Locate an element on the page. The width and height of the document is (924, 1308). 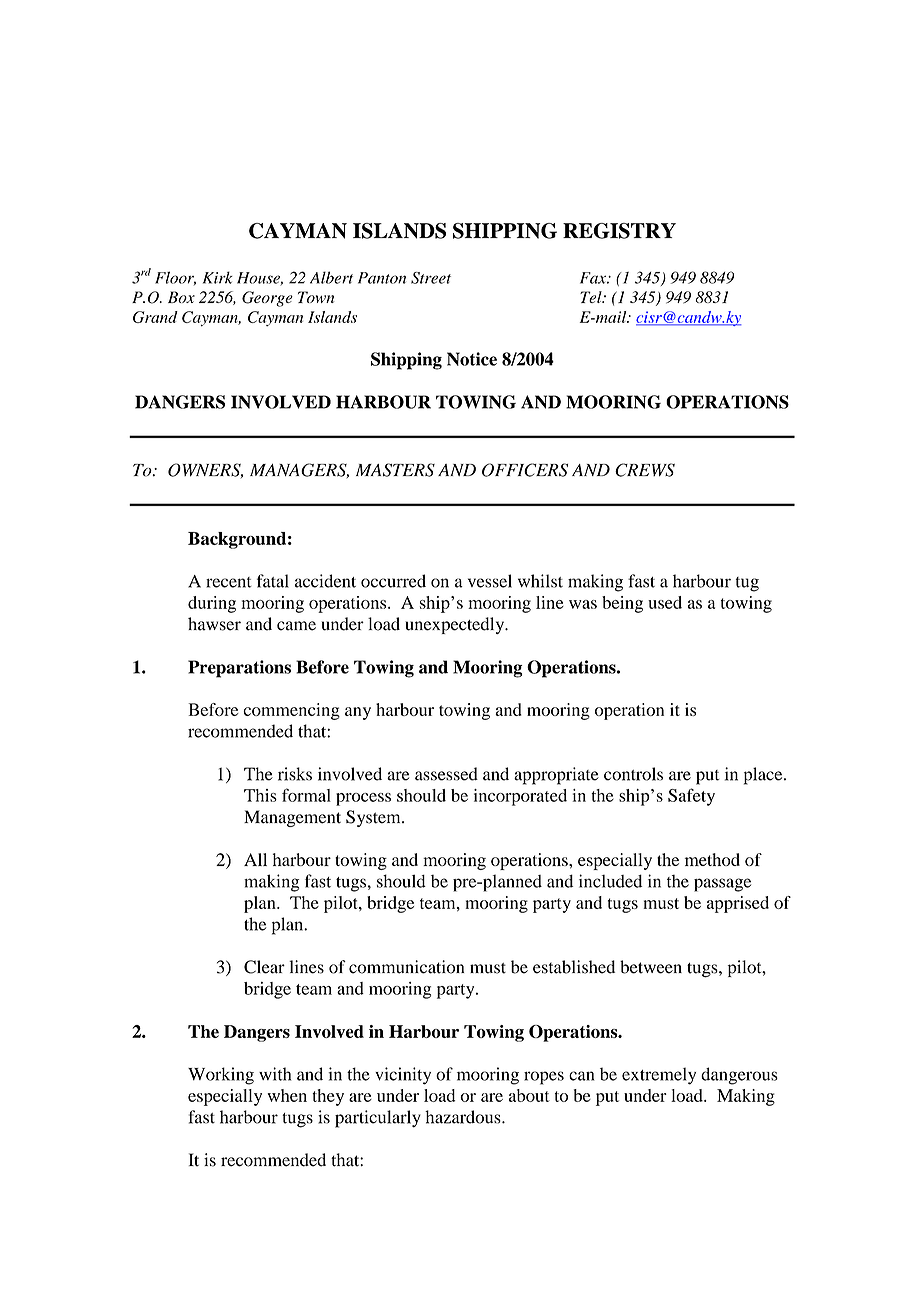
Clear is located at coordinates (264, 967).
